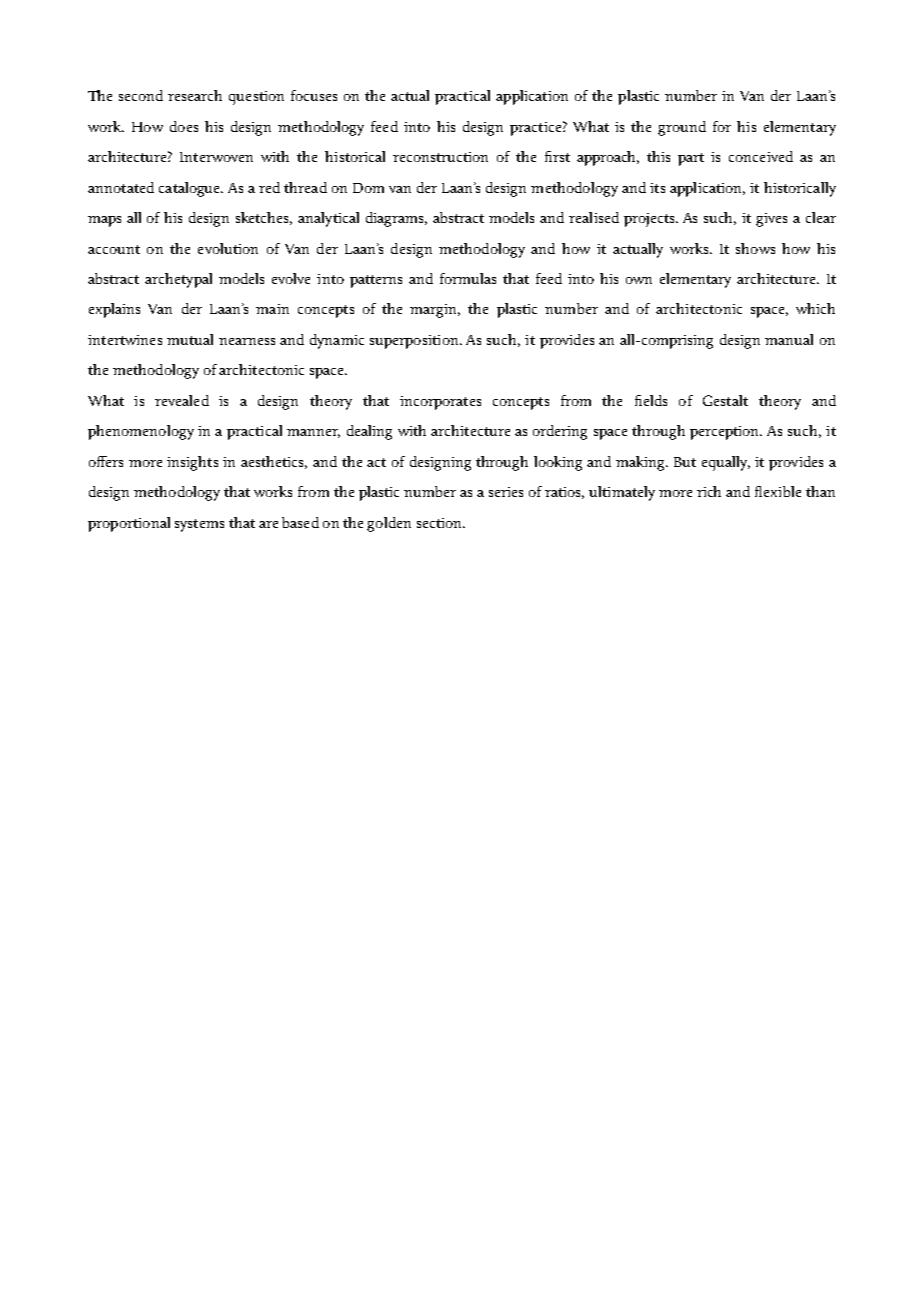 This screenshot has width=924, height=1308. Describe the element at coordinates (199, 525) in the screenshot. I see `systems` at that location.
